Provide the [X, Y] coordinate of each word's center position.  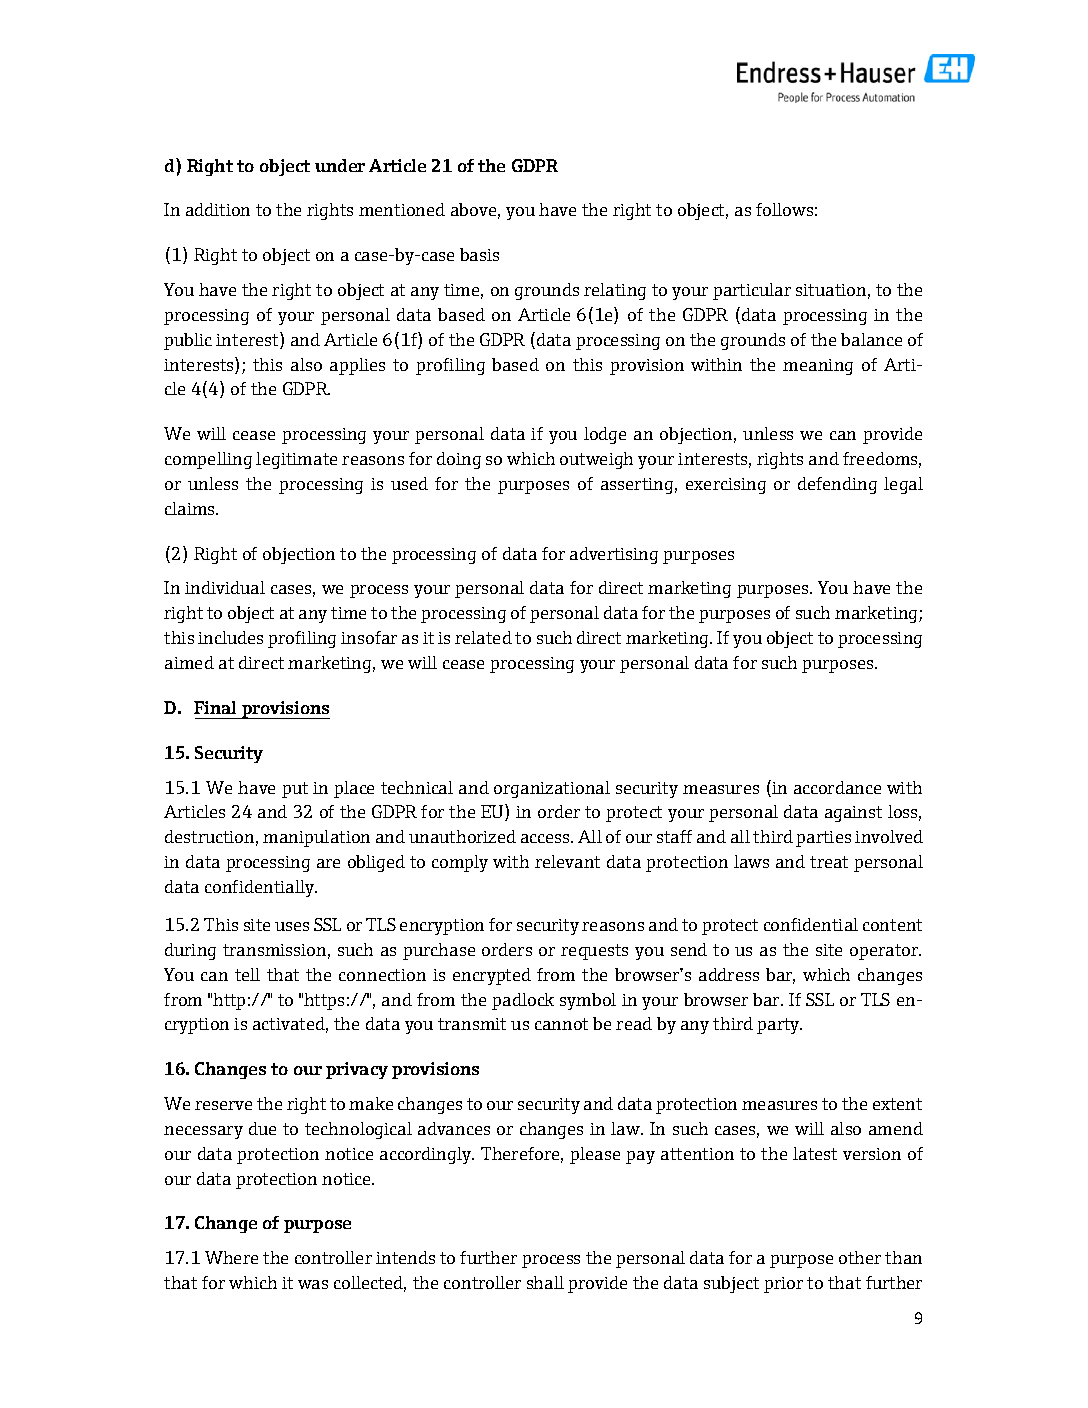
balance [871, 339]
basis [479, 254]
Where [231, 1257]
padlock [523, 1001]
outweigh [596, 460]
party [779, 1026]
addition [218, 209]
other [860, 1257]
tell [247, 974]
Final [215, 707]
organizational [552, 789]
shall [545, 1282]
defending [837, 485]
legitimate [296, 460]
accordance [837, 787]
